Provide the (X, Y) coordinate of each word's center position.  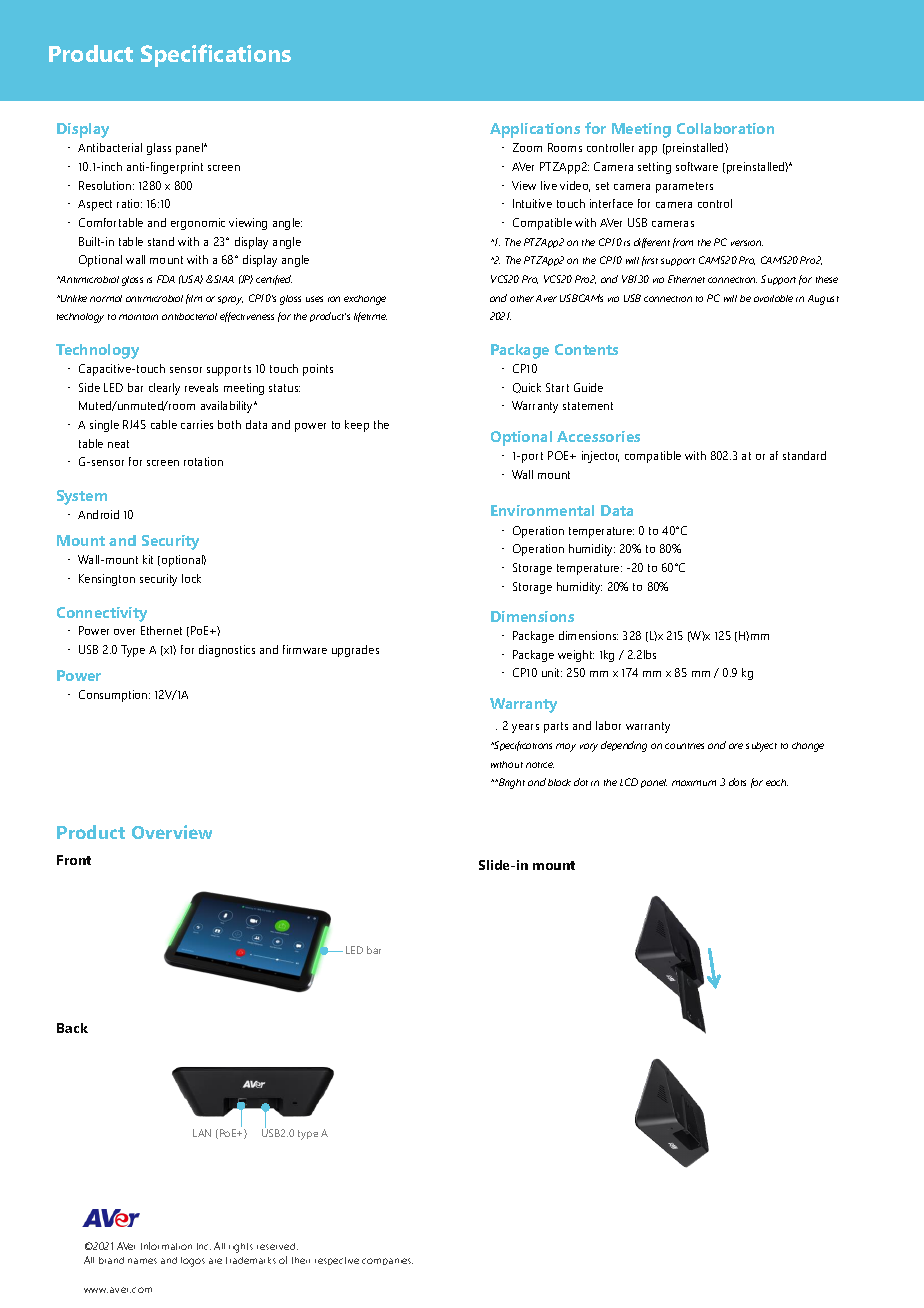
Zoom (527, 147)
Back (72, 1028)
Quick (527, 388)
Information (166, 1246)
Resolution (106, 185)
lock (191, 578)
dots (737, 782)
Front (74, 860)
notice (540, 765)
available (773, 298)
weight (576, 656)
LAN (202, 1133)
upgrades (355, 651)
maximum (694, 783)
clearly (164, 389)
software (697, 166)
